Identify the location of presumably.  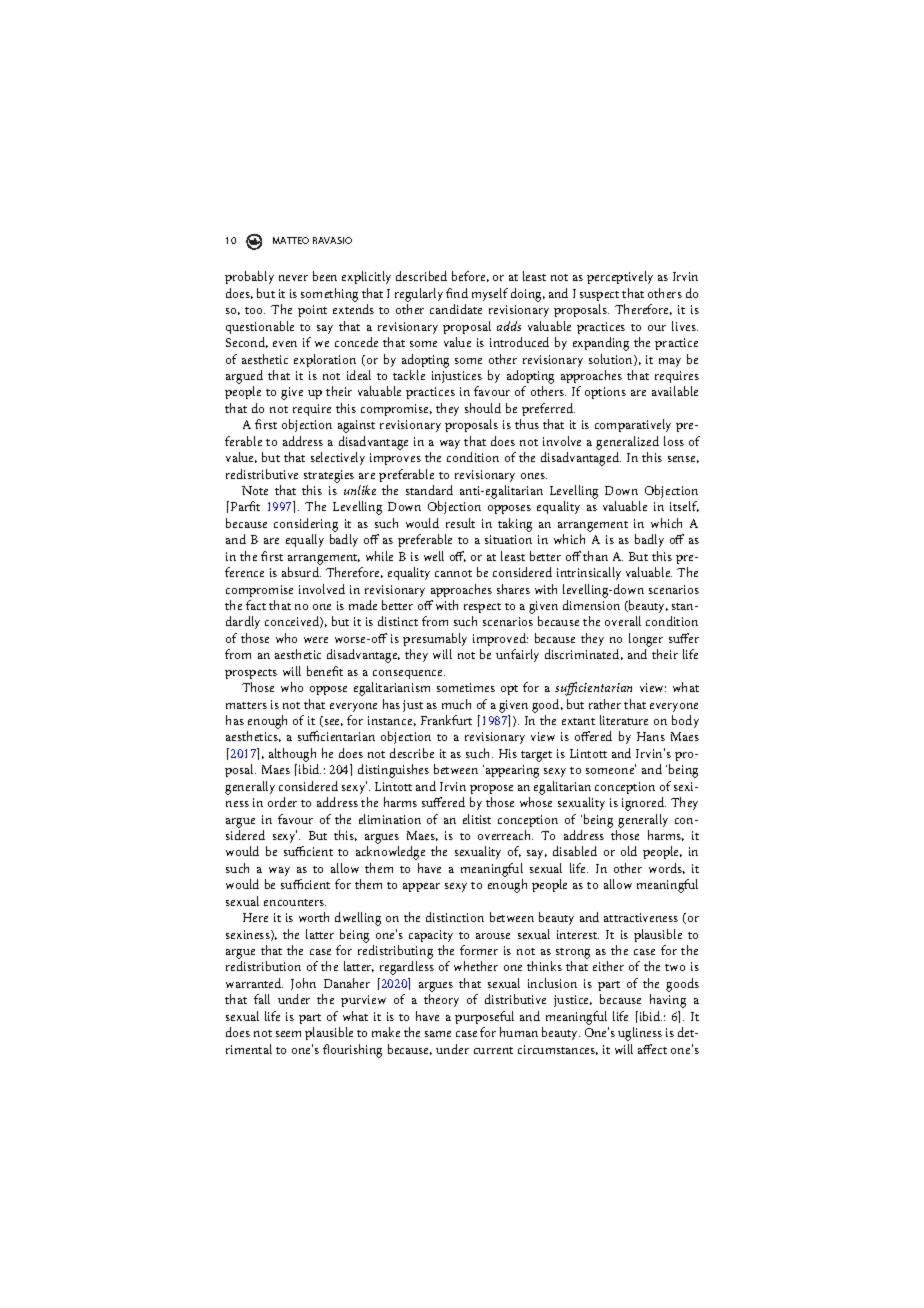
(435, 639).
